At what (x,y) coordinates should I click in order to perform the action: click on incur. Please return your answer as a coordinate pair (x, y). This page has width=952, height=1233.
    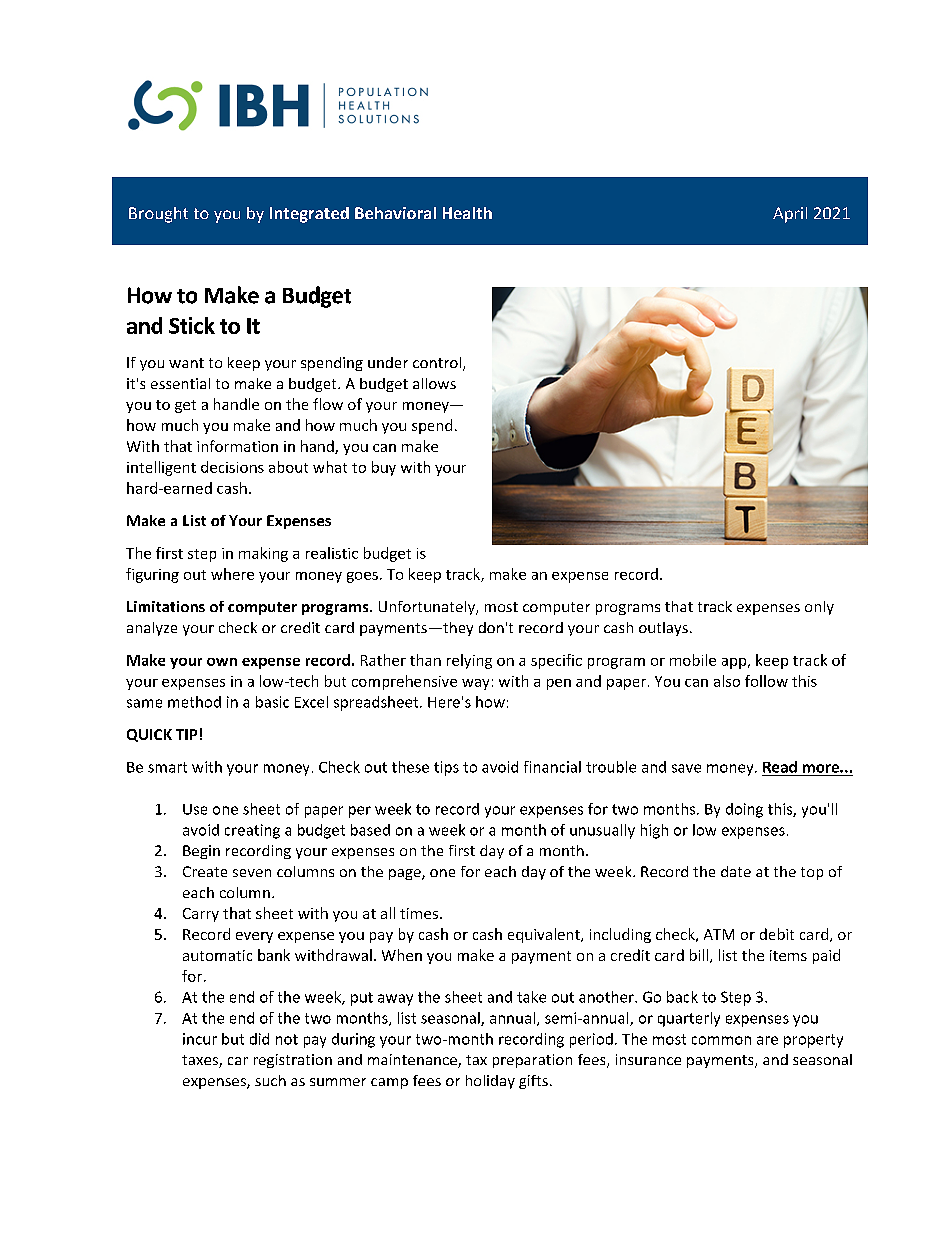
    Looking at the image, I should click on (200, 1039).
